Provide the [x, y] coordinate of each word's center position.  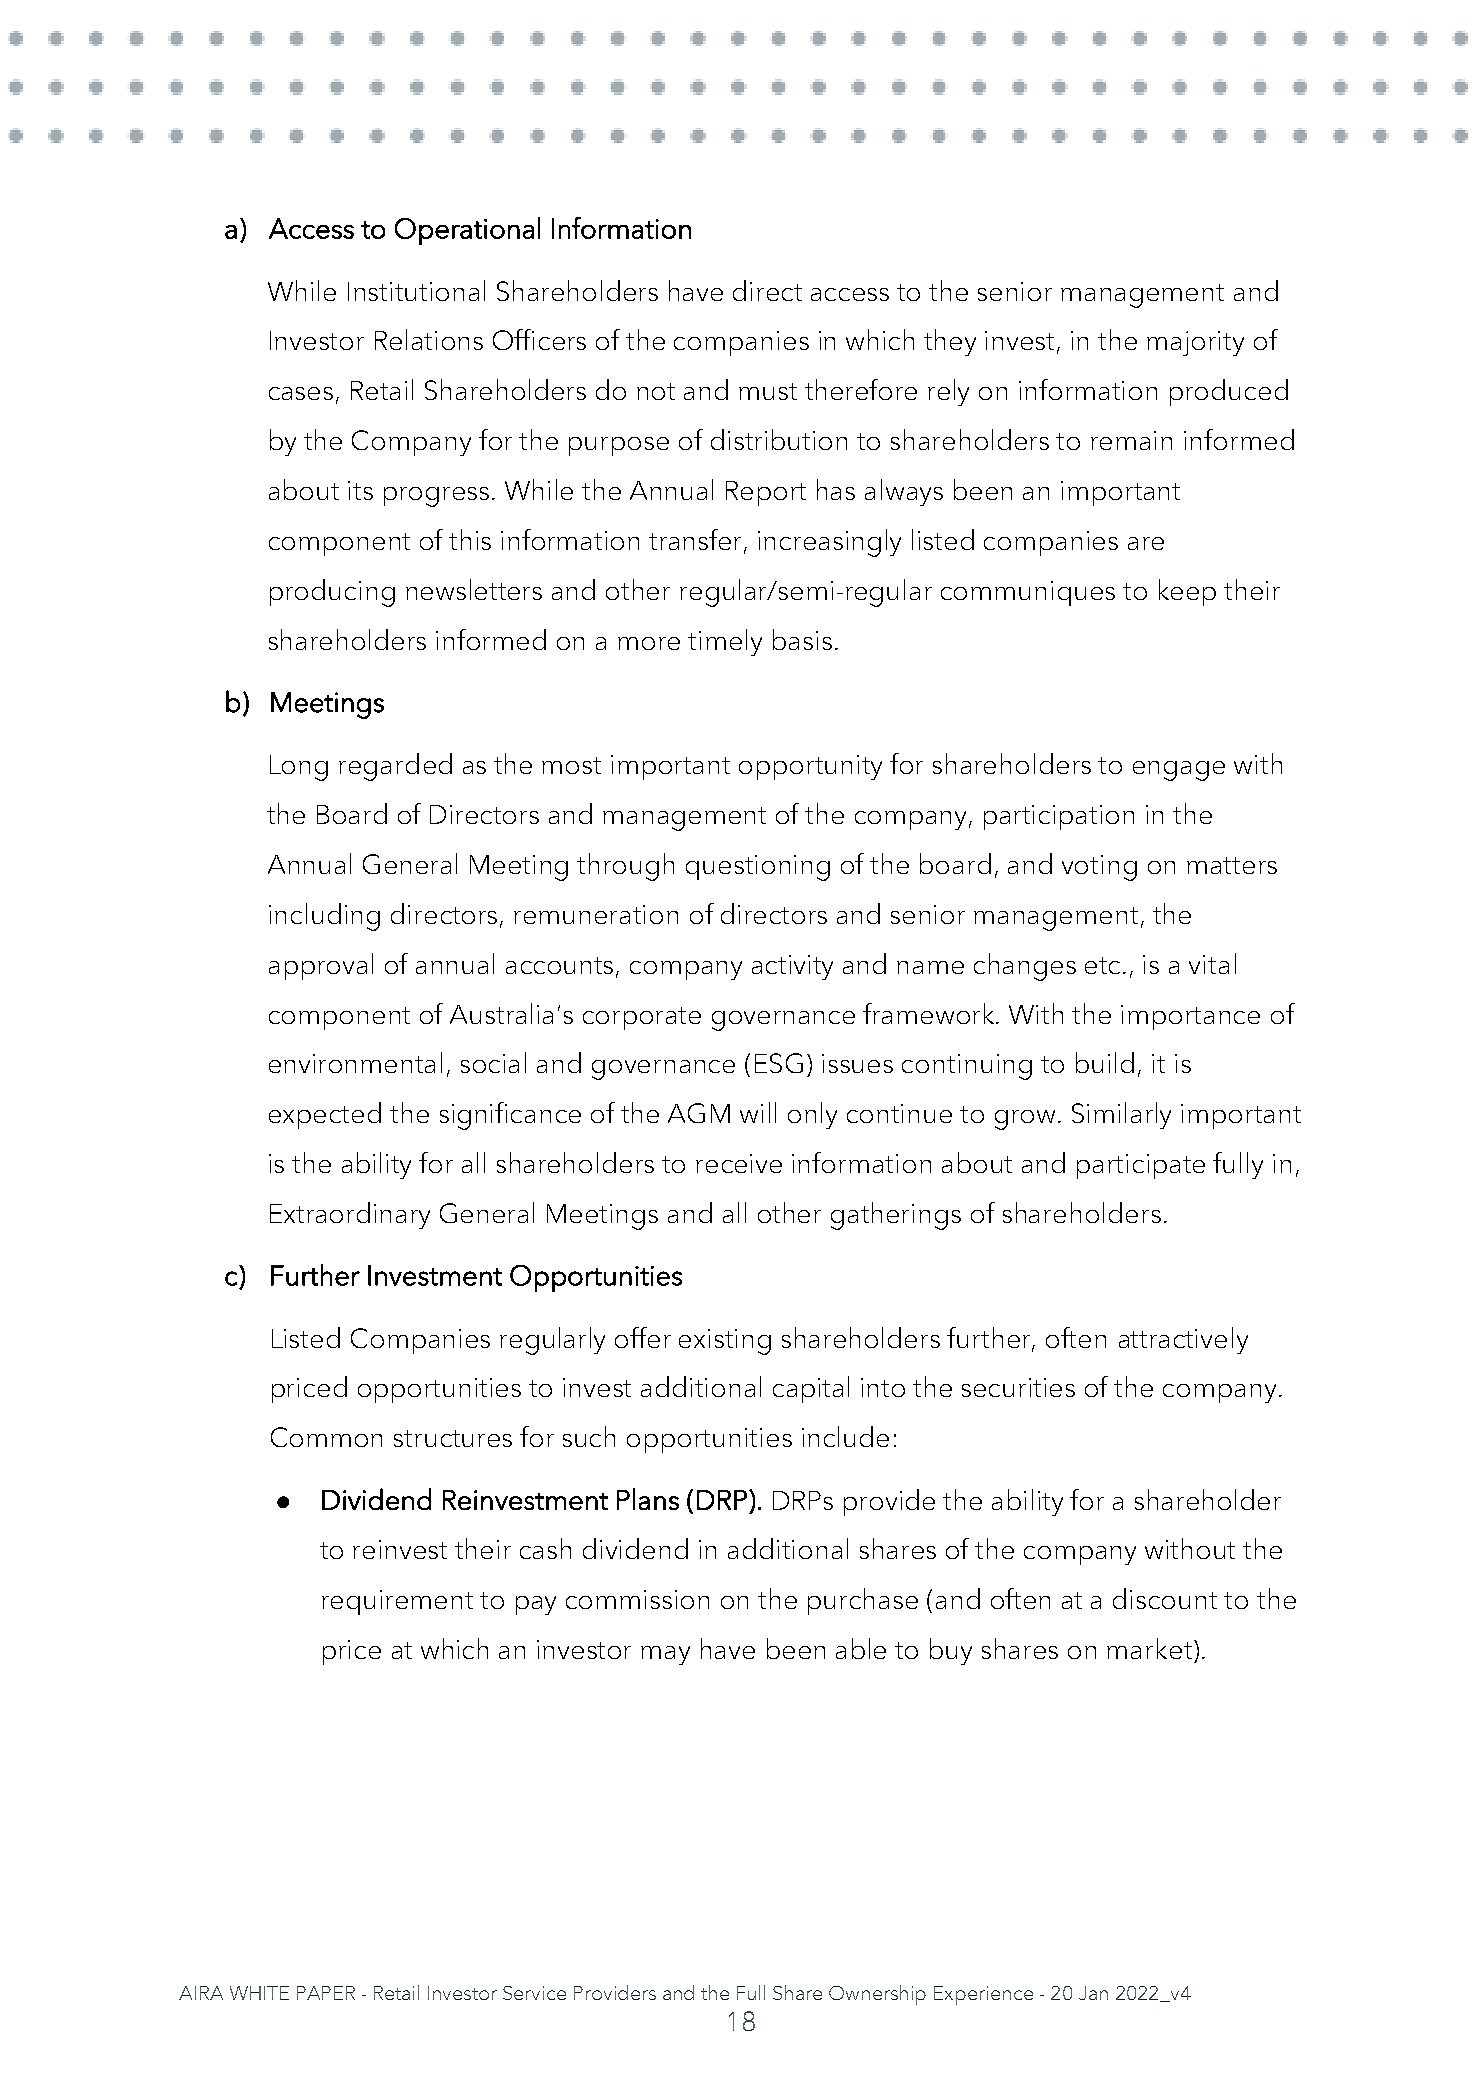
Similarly [1121, 1115]
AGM [699, 1113]
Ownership [877, 1995]
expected [325, 1115]
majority [1195, 343]
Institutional [416, 290]
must [768, 391]
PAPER [326, 1993]
